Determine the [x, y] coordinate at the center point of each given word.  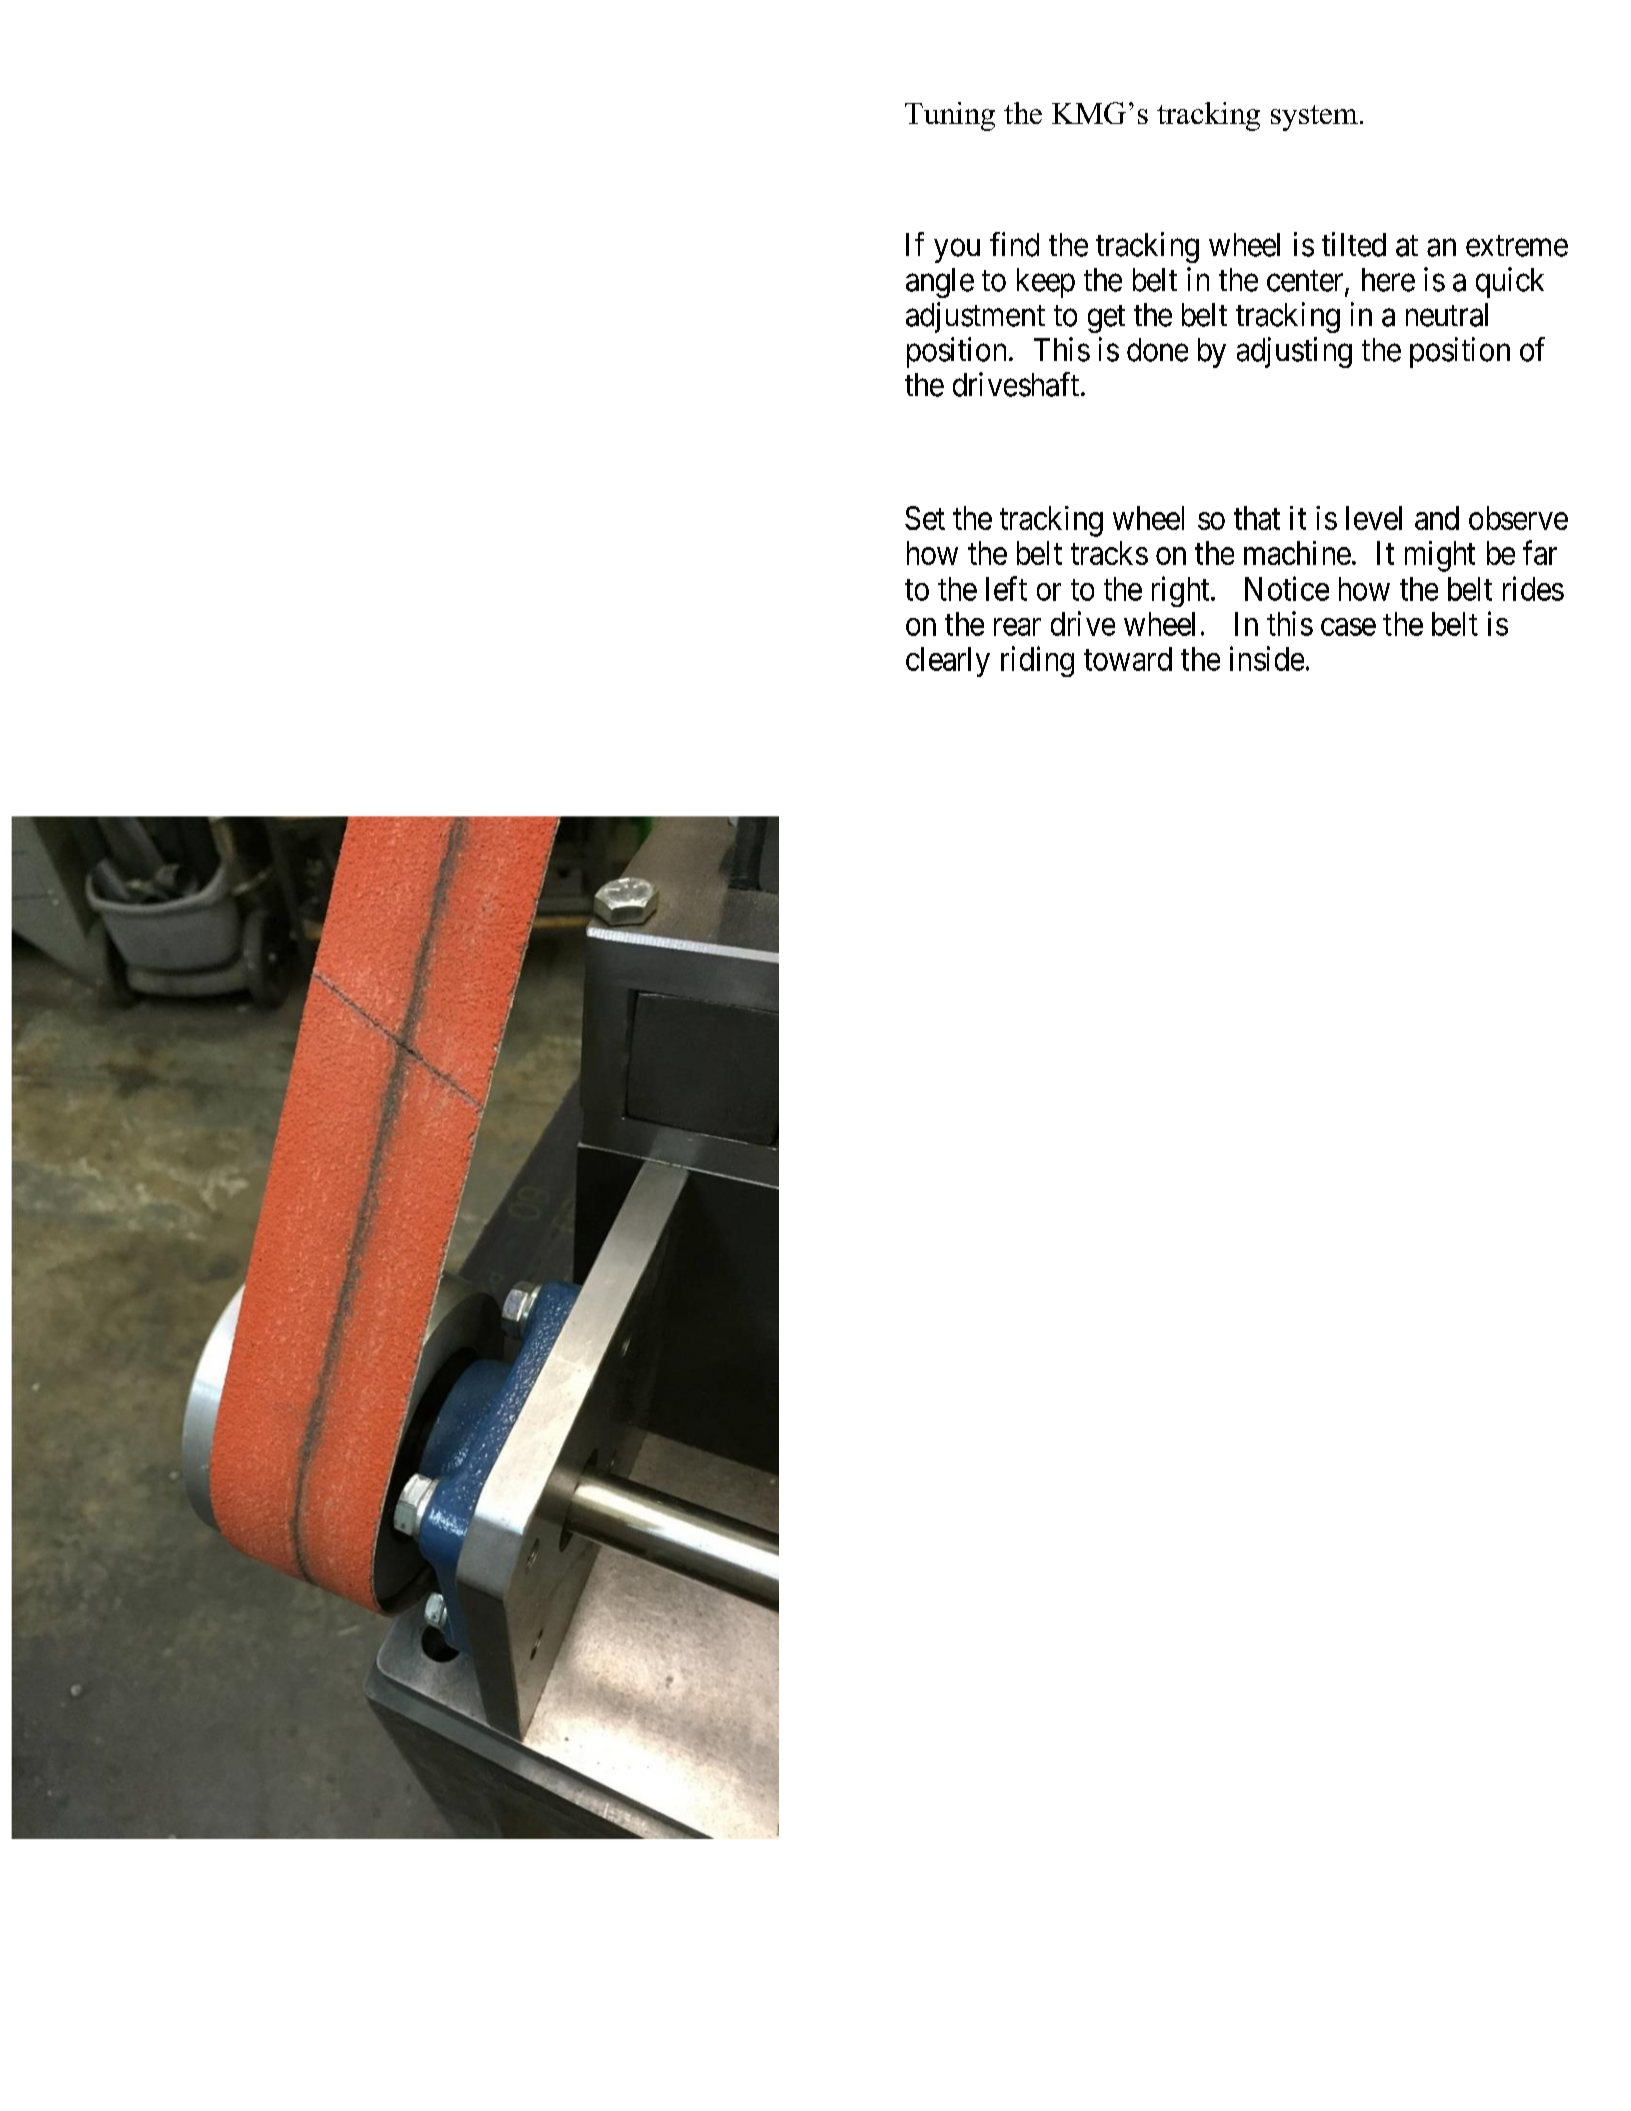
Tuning [950, 116]
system [1314, 118]
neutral [1447, 315]
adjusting [1294, 352]
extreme [1517, 246]
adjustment [975, 317]
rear [1017, 627]
